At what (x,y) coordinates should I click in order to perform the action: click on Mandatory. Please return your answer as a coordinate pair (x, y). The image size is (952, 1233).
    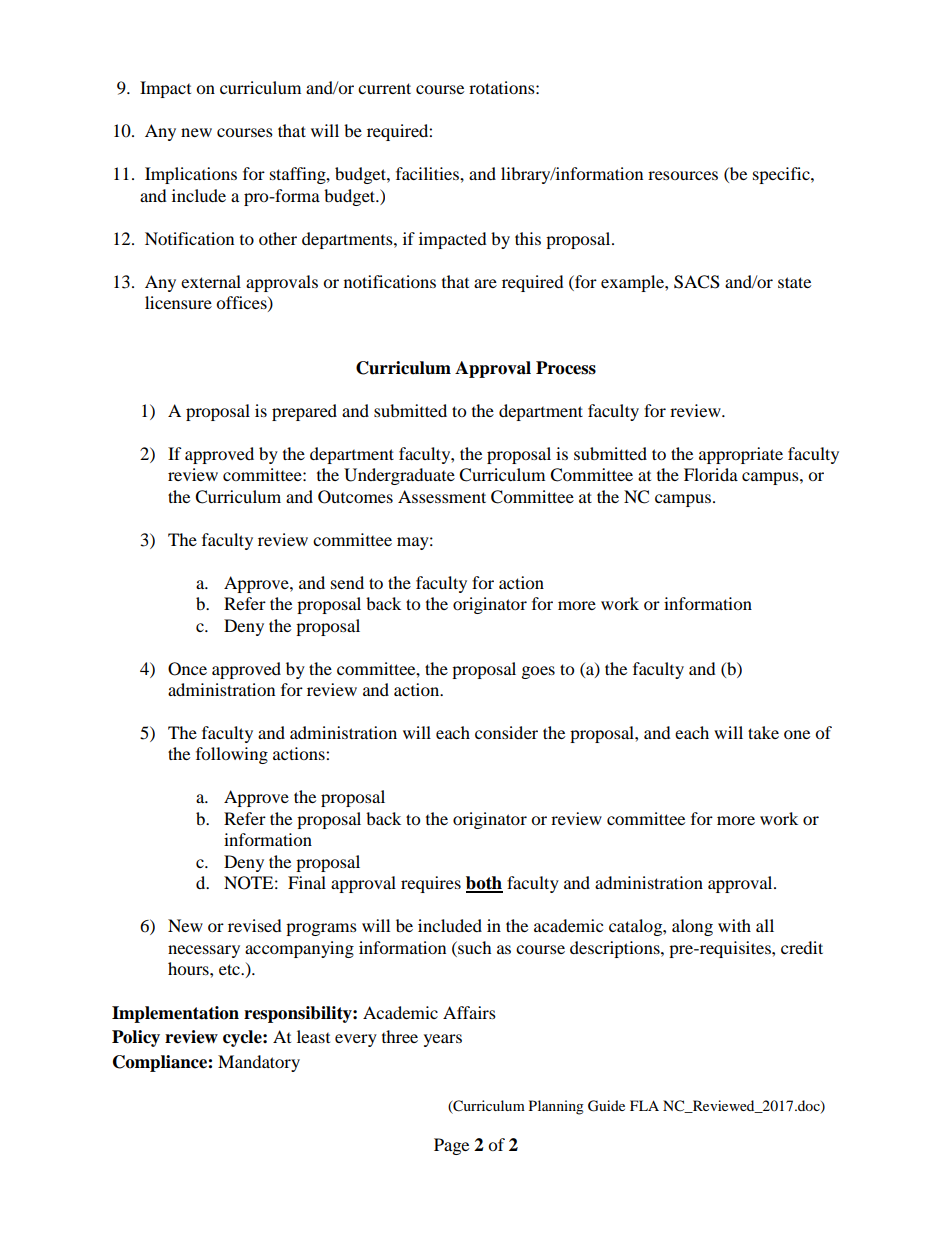
    Looking at the image, I should click on (259, 1063).
